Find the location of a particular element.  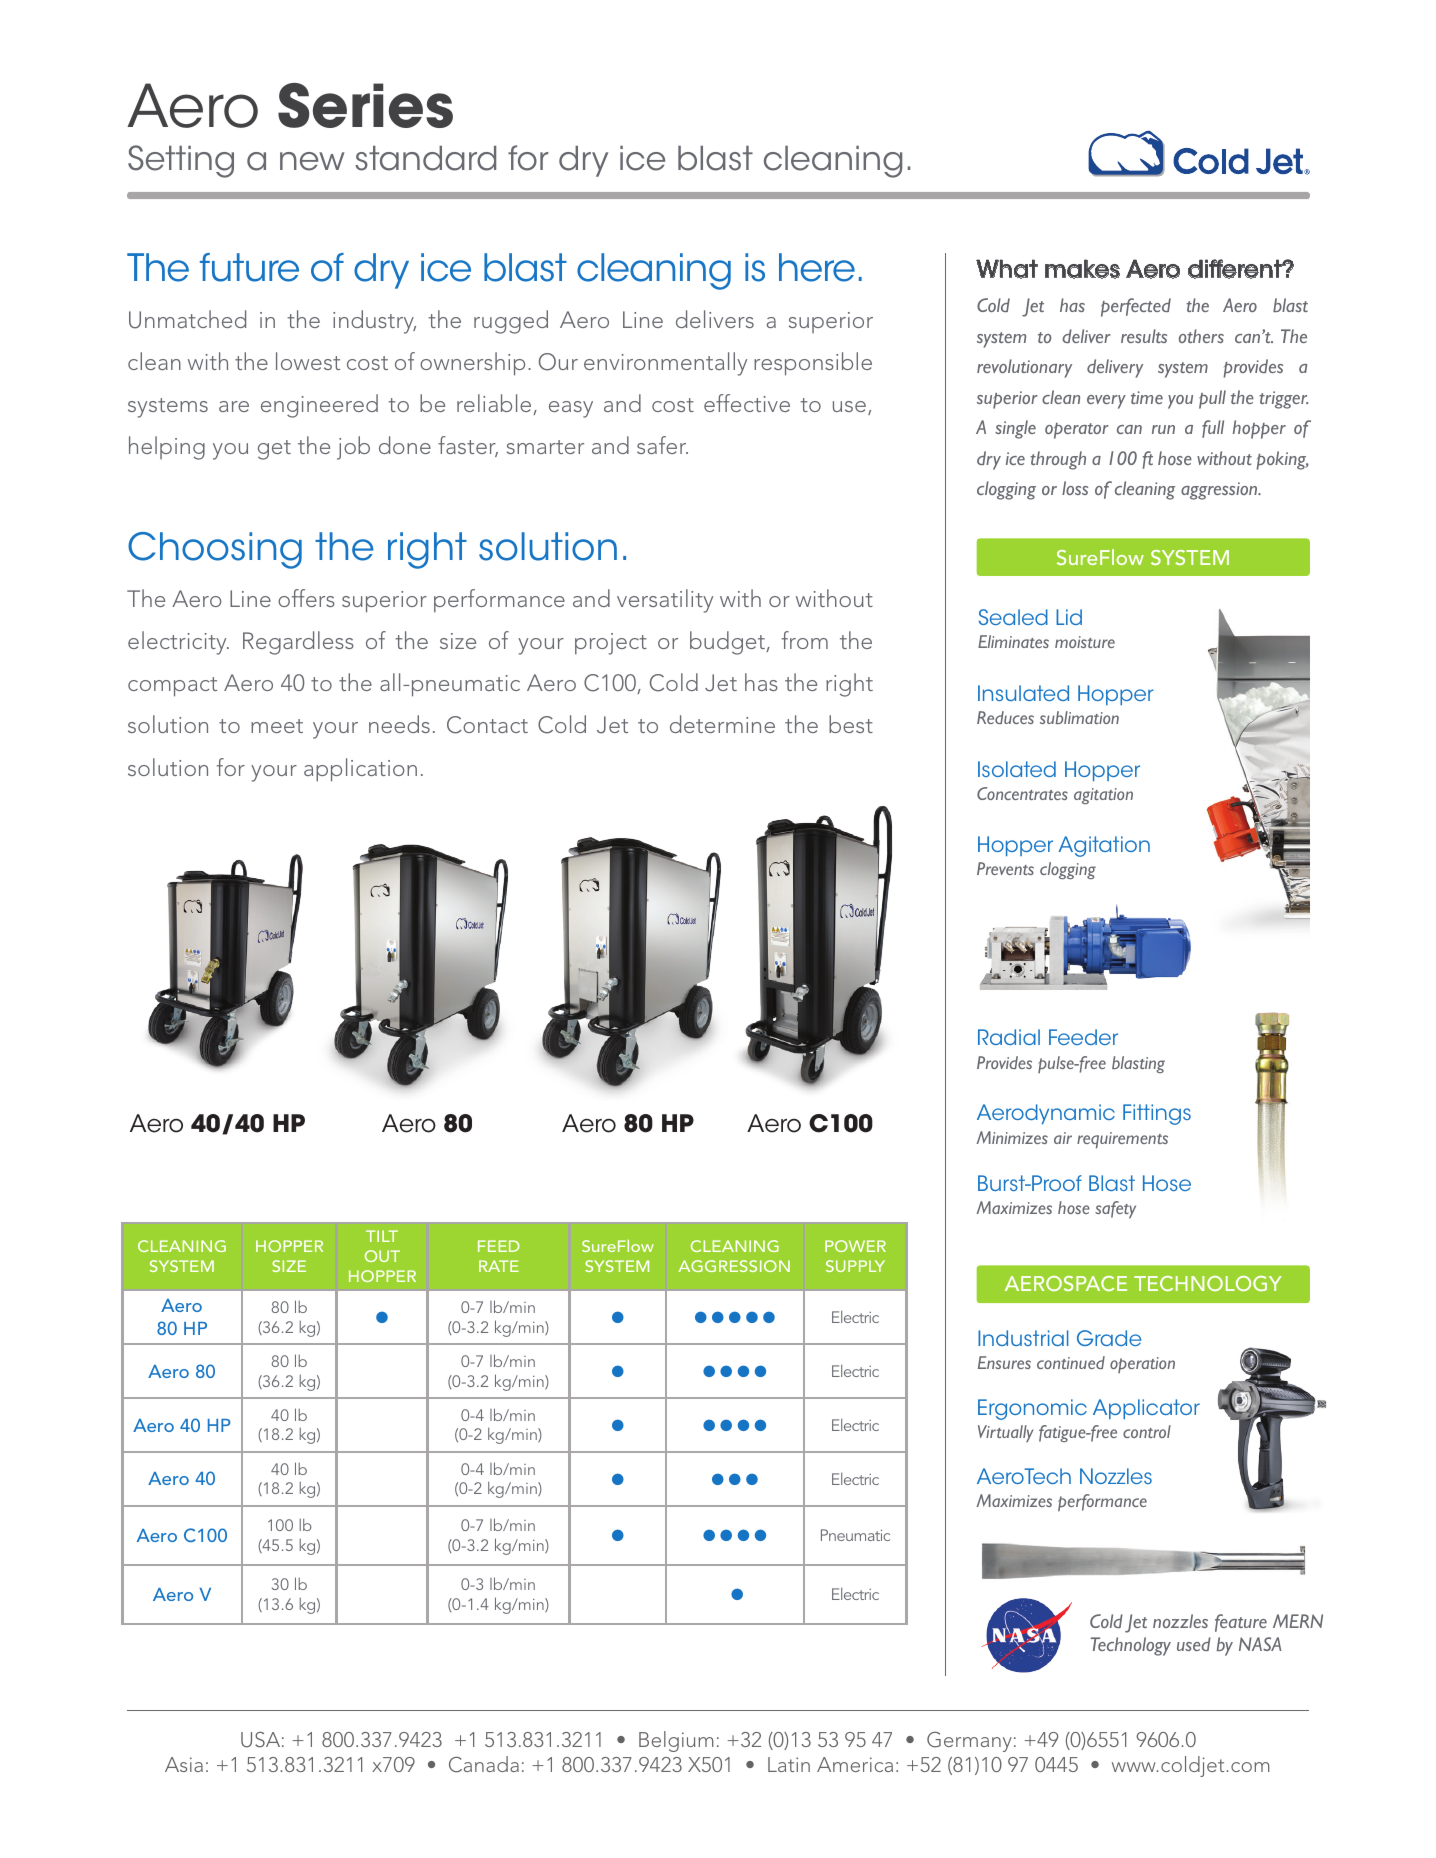

makes is located at coordinates (1082, 269).
